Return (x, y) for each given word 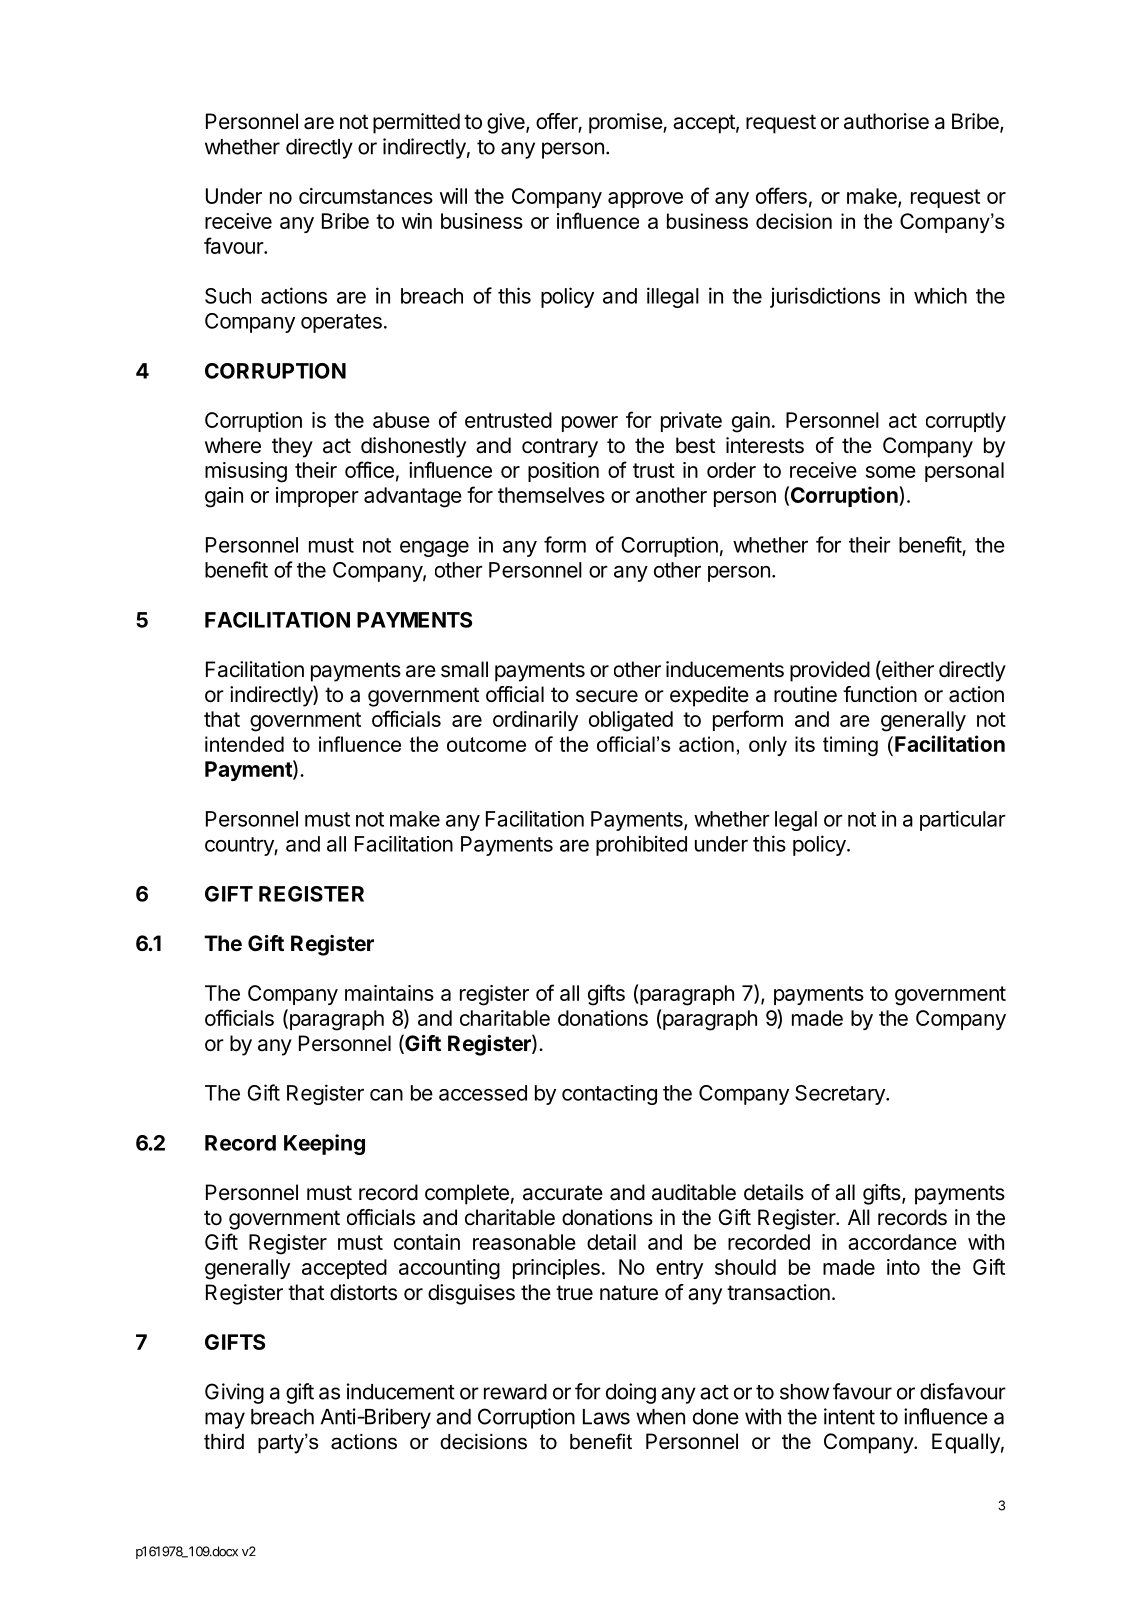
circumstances (366, 196)
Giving (234, 1393)
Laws (606, 1417)
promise (626, 123)
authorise (886, 121)
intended (244, 744)
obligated (631, 721)
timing (850, 746)
